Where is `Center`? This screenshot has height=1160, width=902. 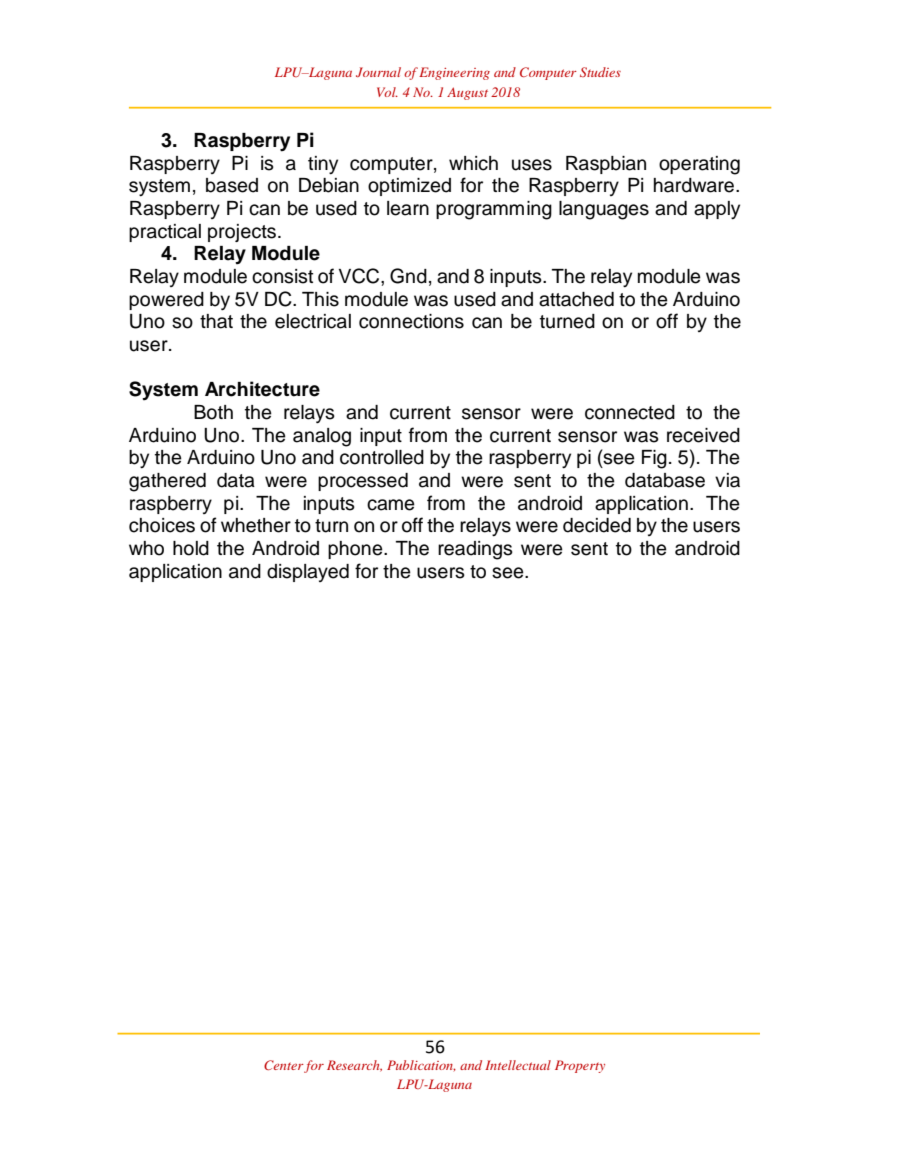 Center is located at coordinates (284, 1065).
